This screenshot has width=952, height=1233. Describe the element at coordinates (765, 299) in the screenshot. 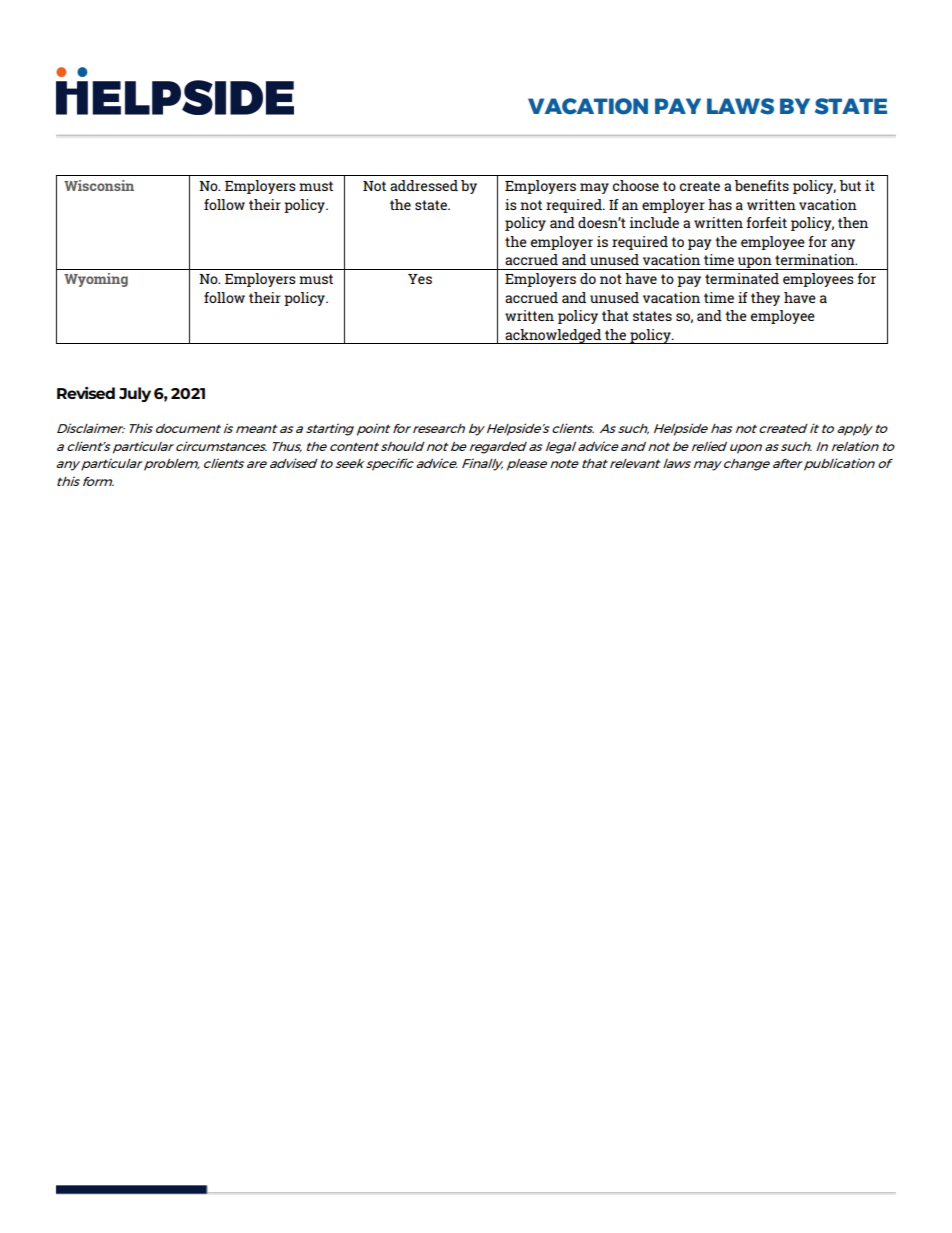

I see `they` at that location.
